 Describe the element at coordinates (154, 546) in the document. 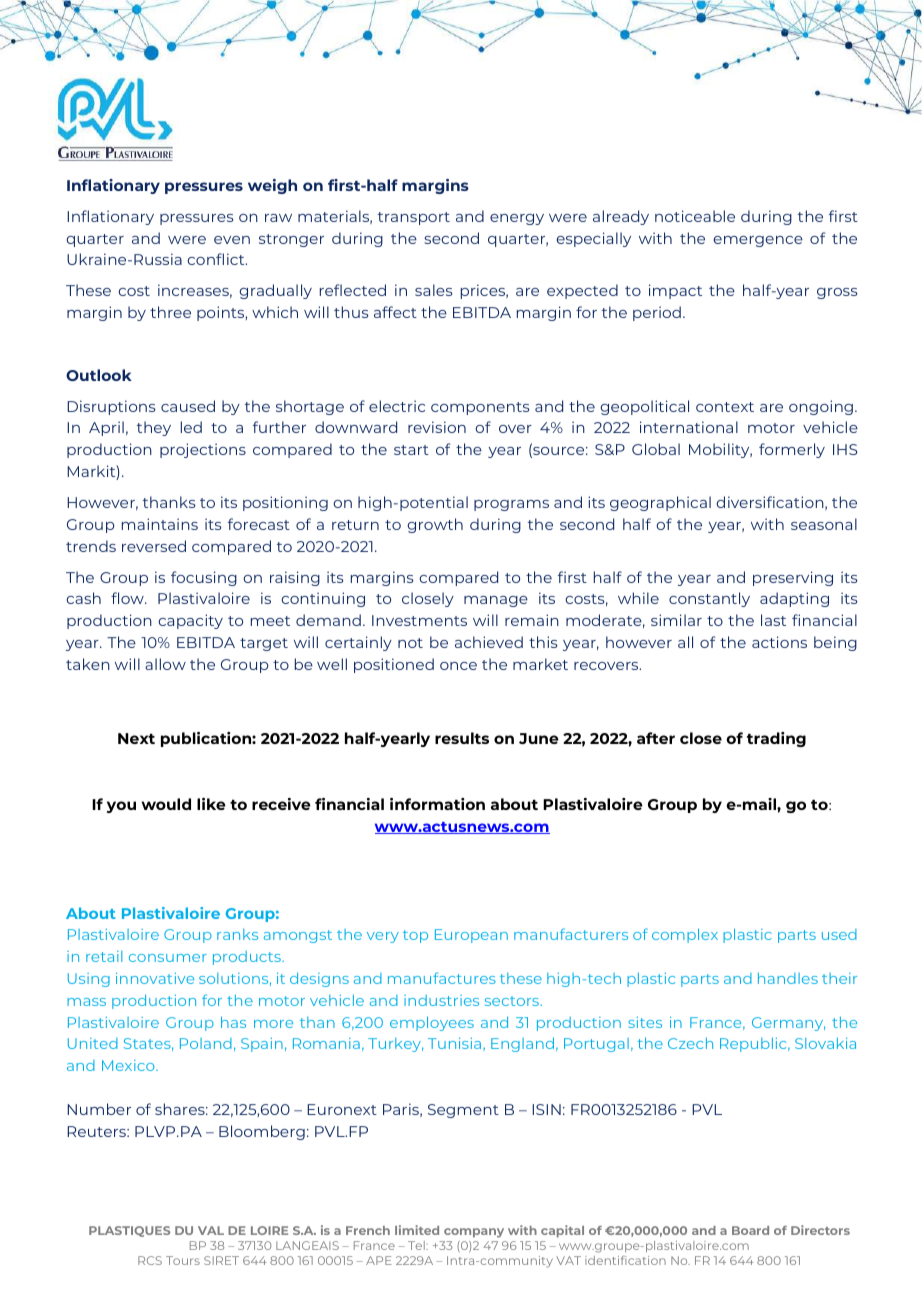

I see `reversed` at that location.
